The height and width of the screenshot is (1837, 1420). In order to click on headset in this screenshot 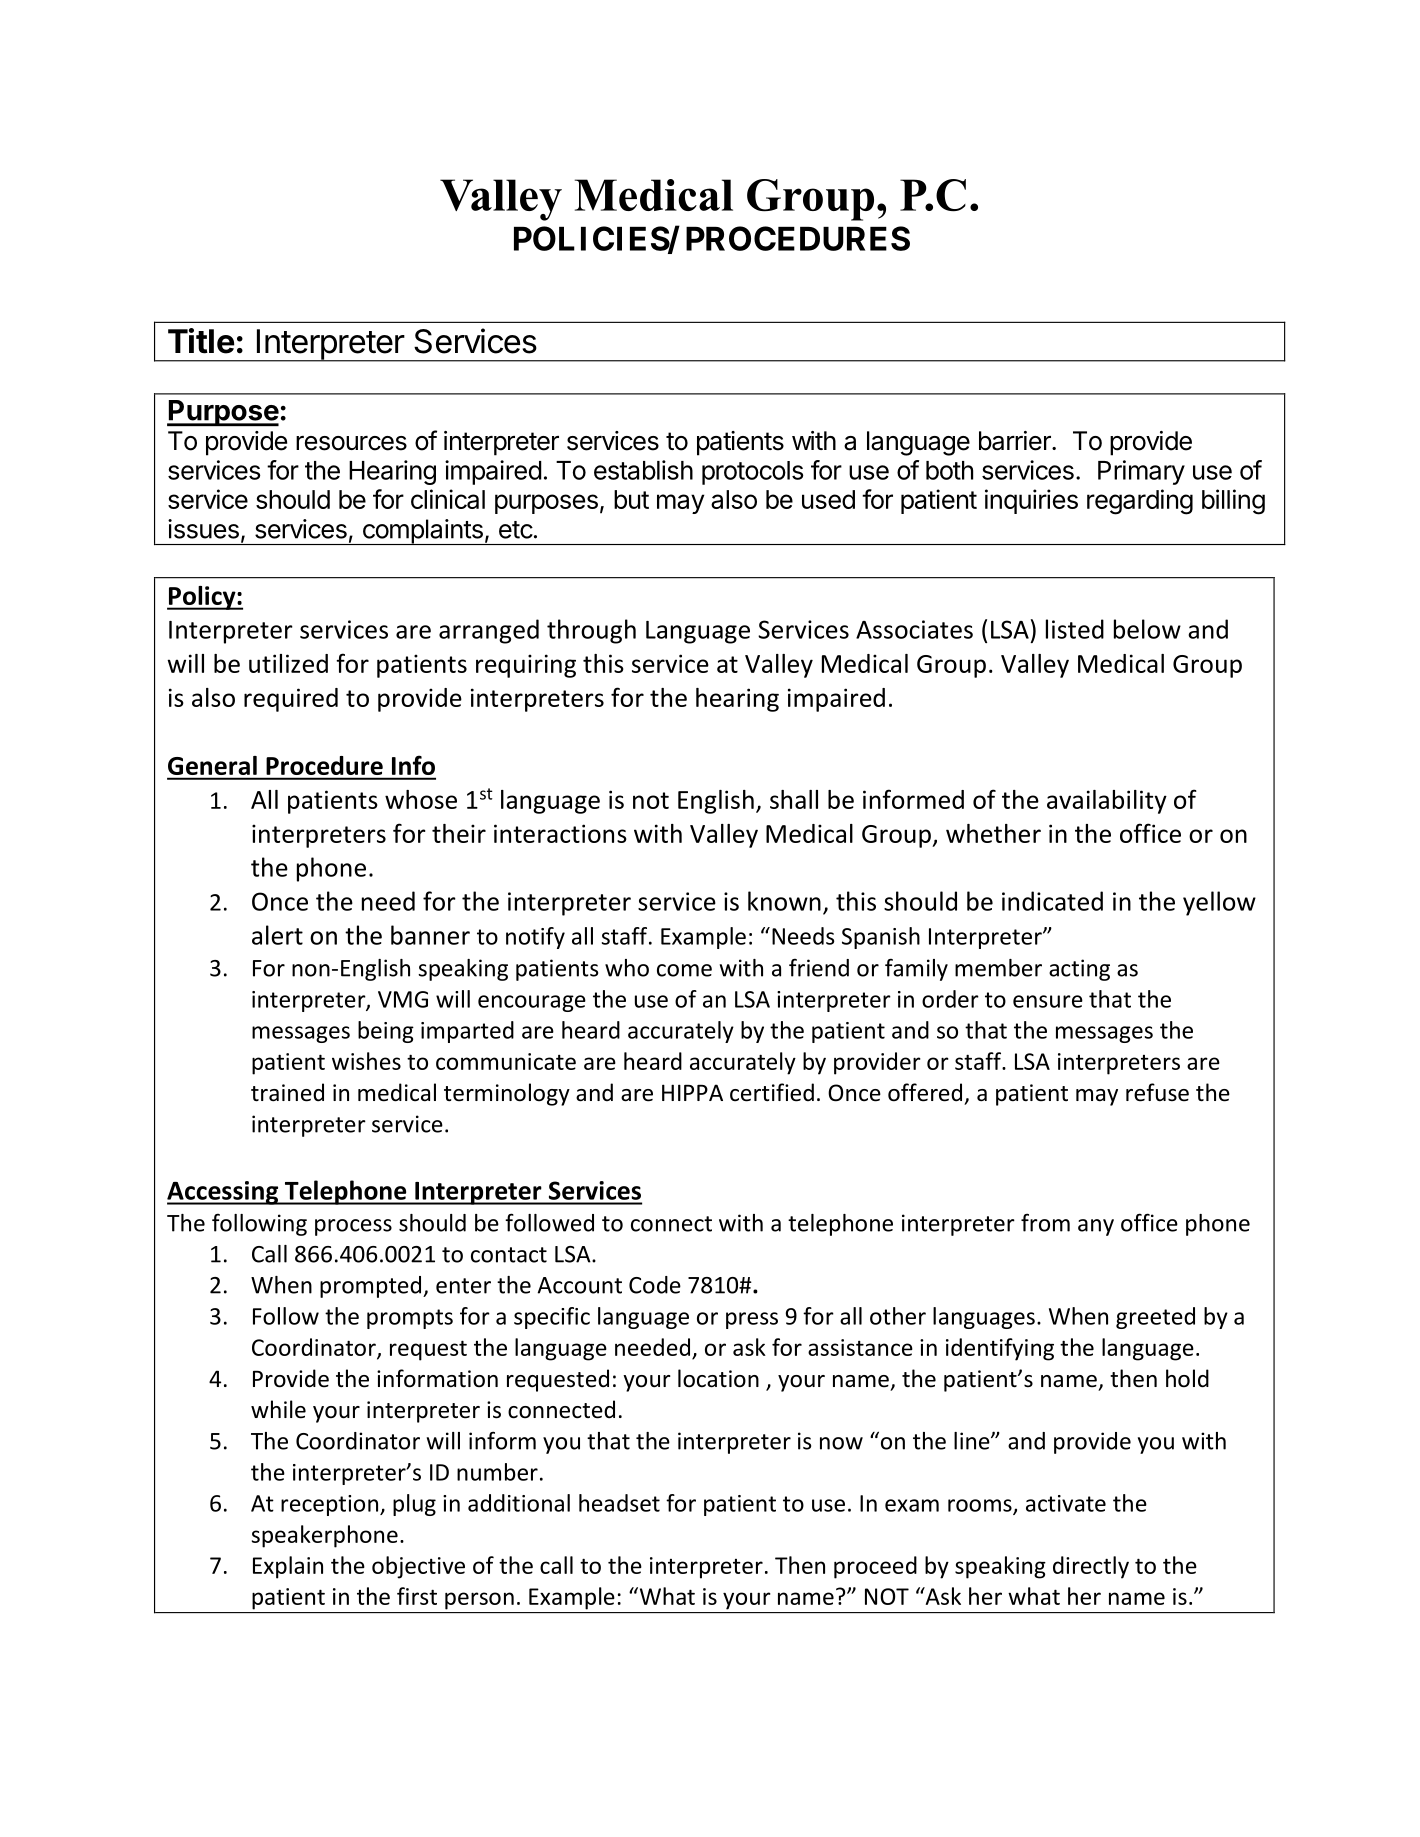, I will do `click(619, 1503)`.
